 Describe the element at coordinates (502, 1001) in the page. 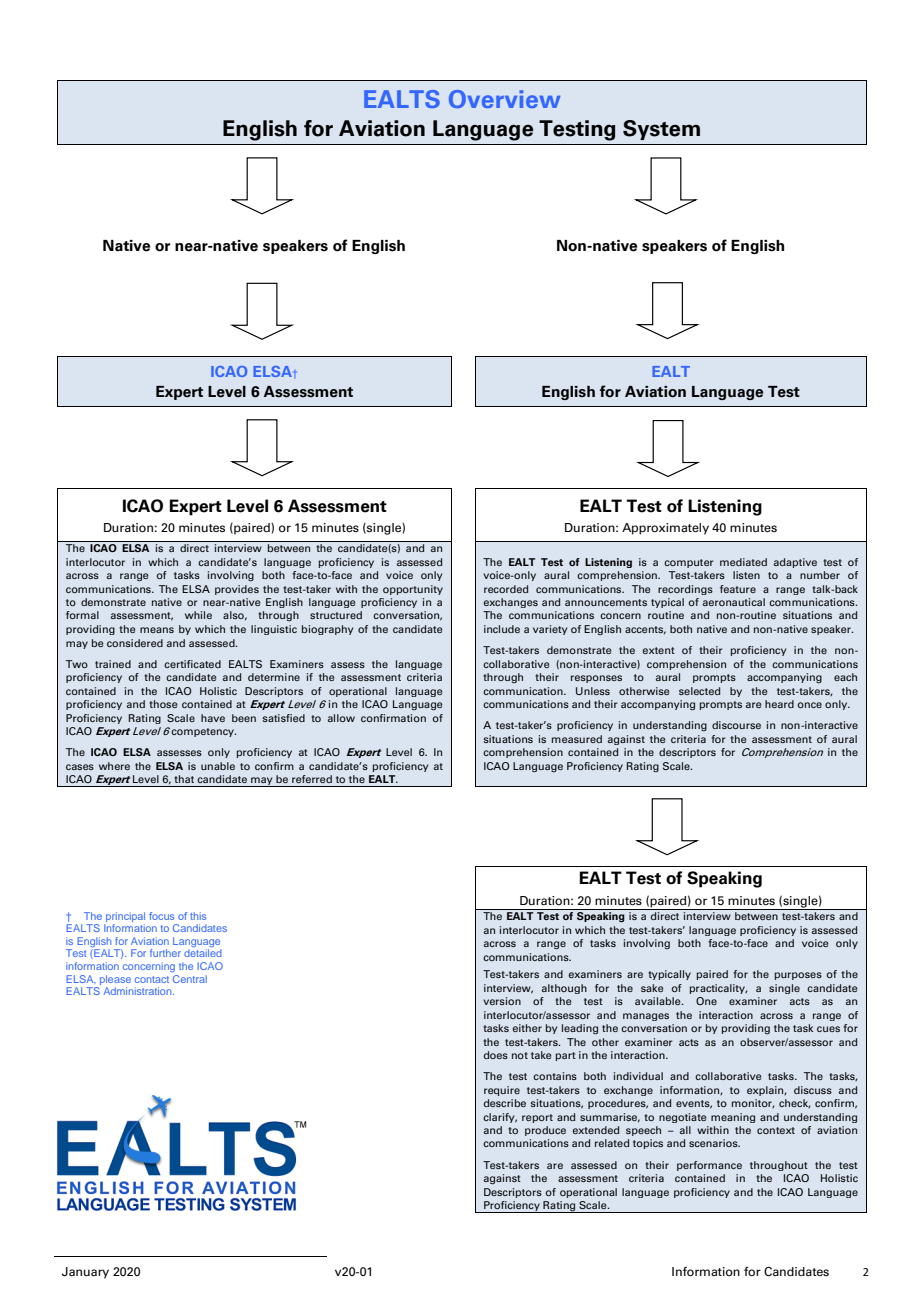

I see `version` at that location.
